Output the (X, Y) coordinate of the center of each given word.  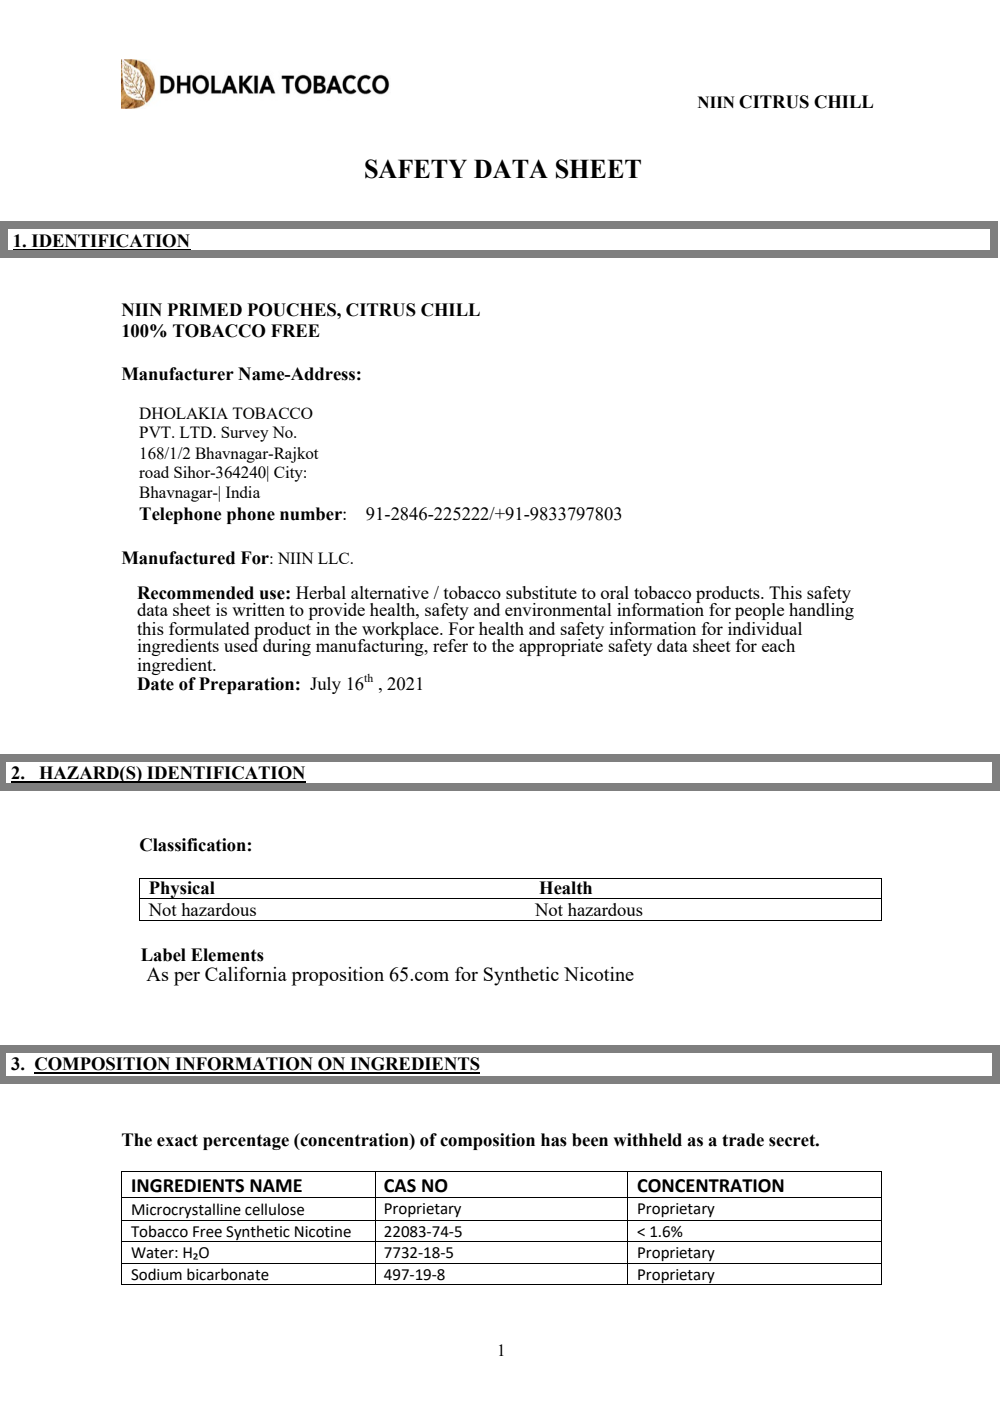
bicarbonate (228, 1274)
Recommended (195, 593)
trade (743, 1140)
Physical (182, 890)
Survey (245, 434)
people (759, 613)
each (778, 645)
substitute (541, 592)
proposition (338, 976)
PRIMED (204, 309)
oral (615, 592)
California (246, 974)
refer (450, 645)
